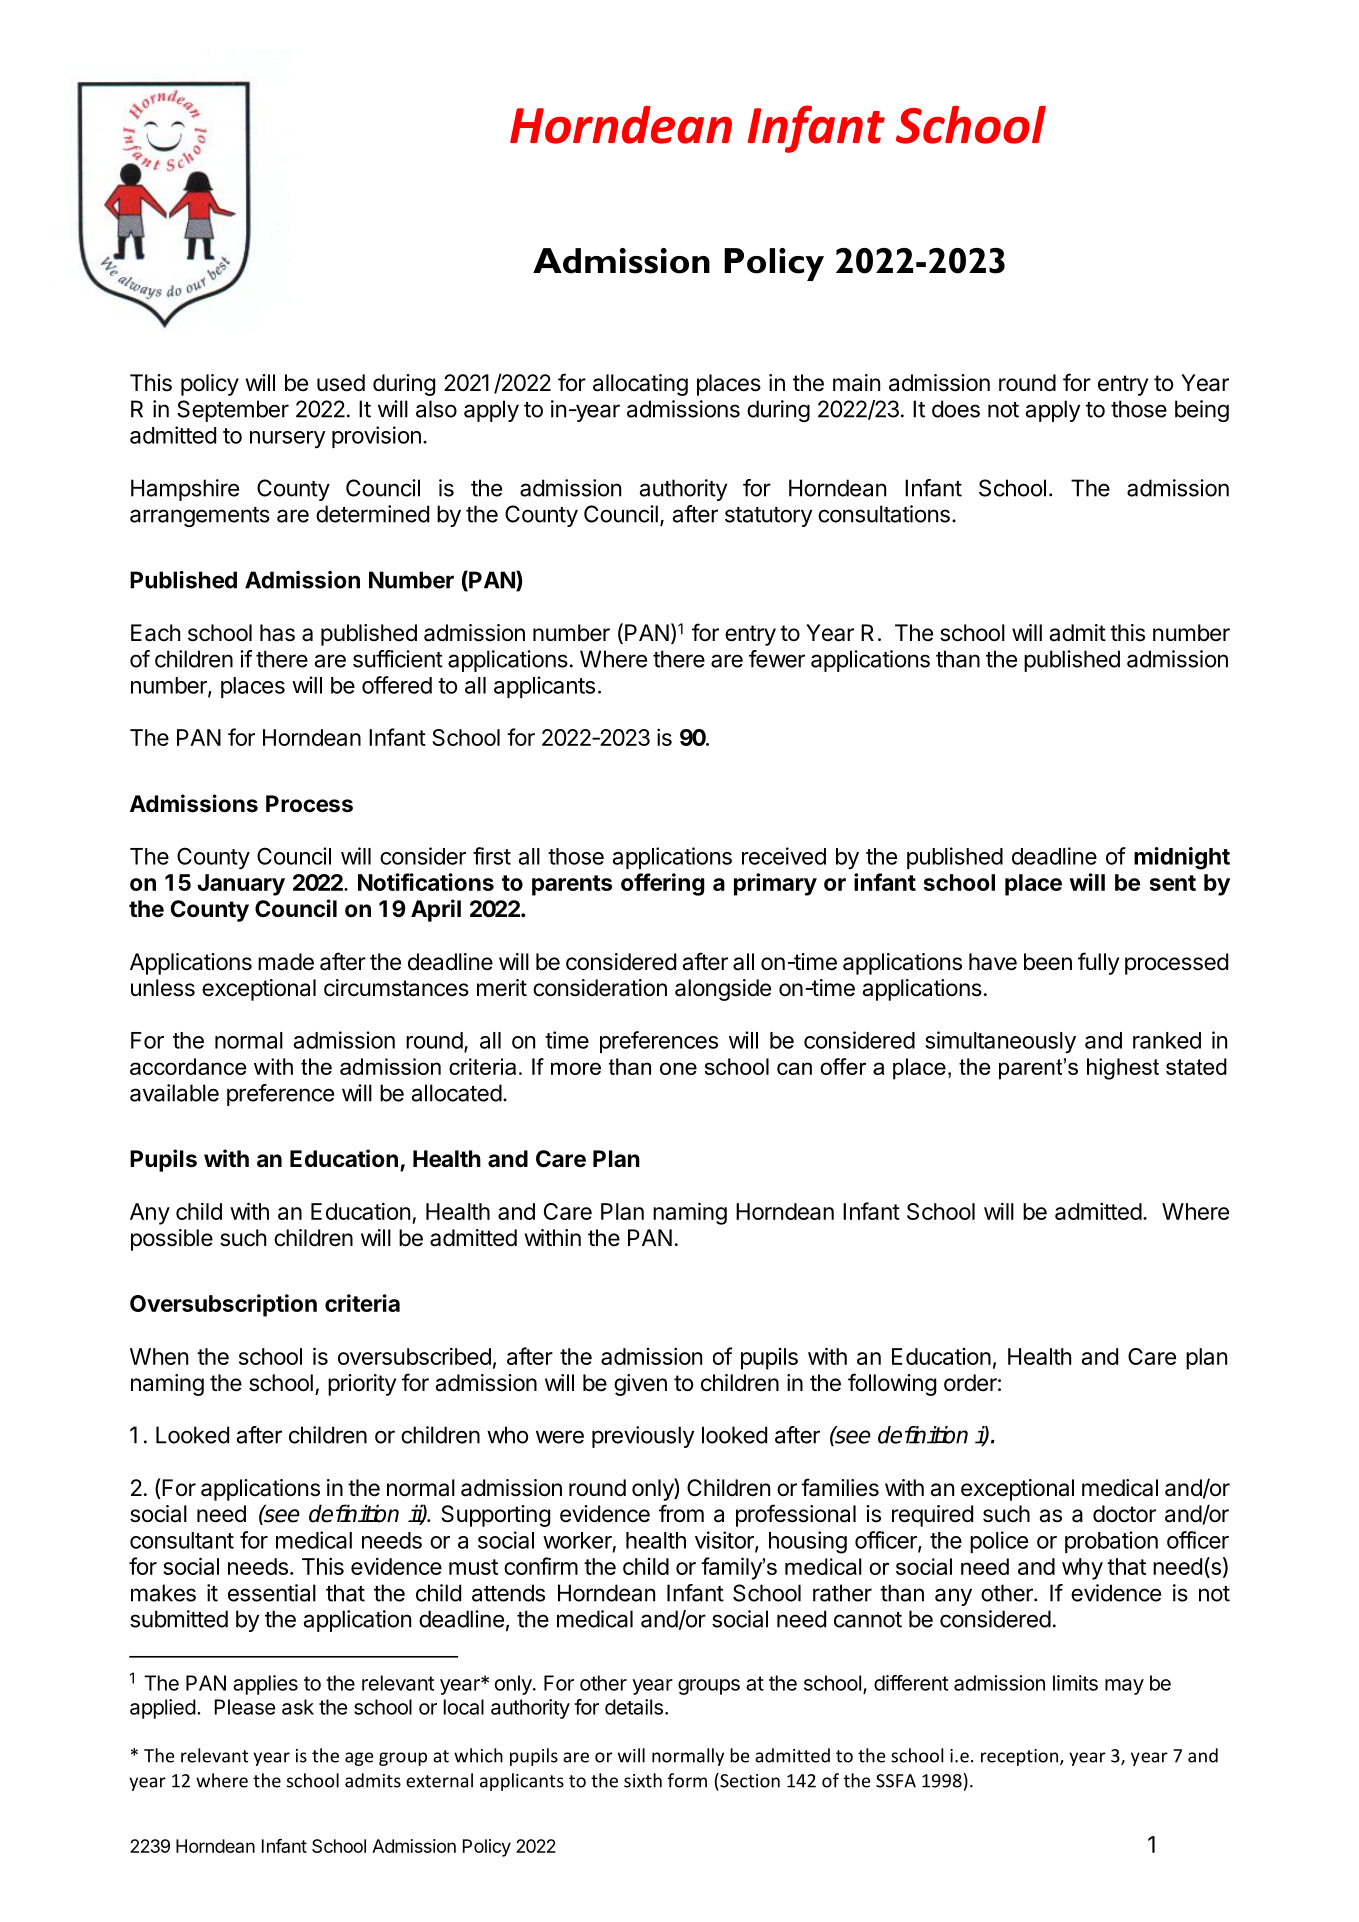  I want to click on nursery, so click(288, 440).
